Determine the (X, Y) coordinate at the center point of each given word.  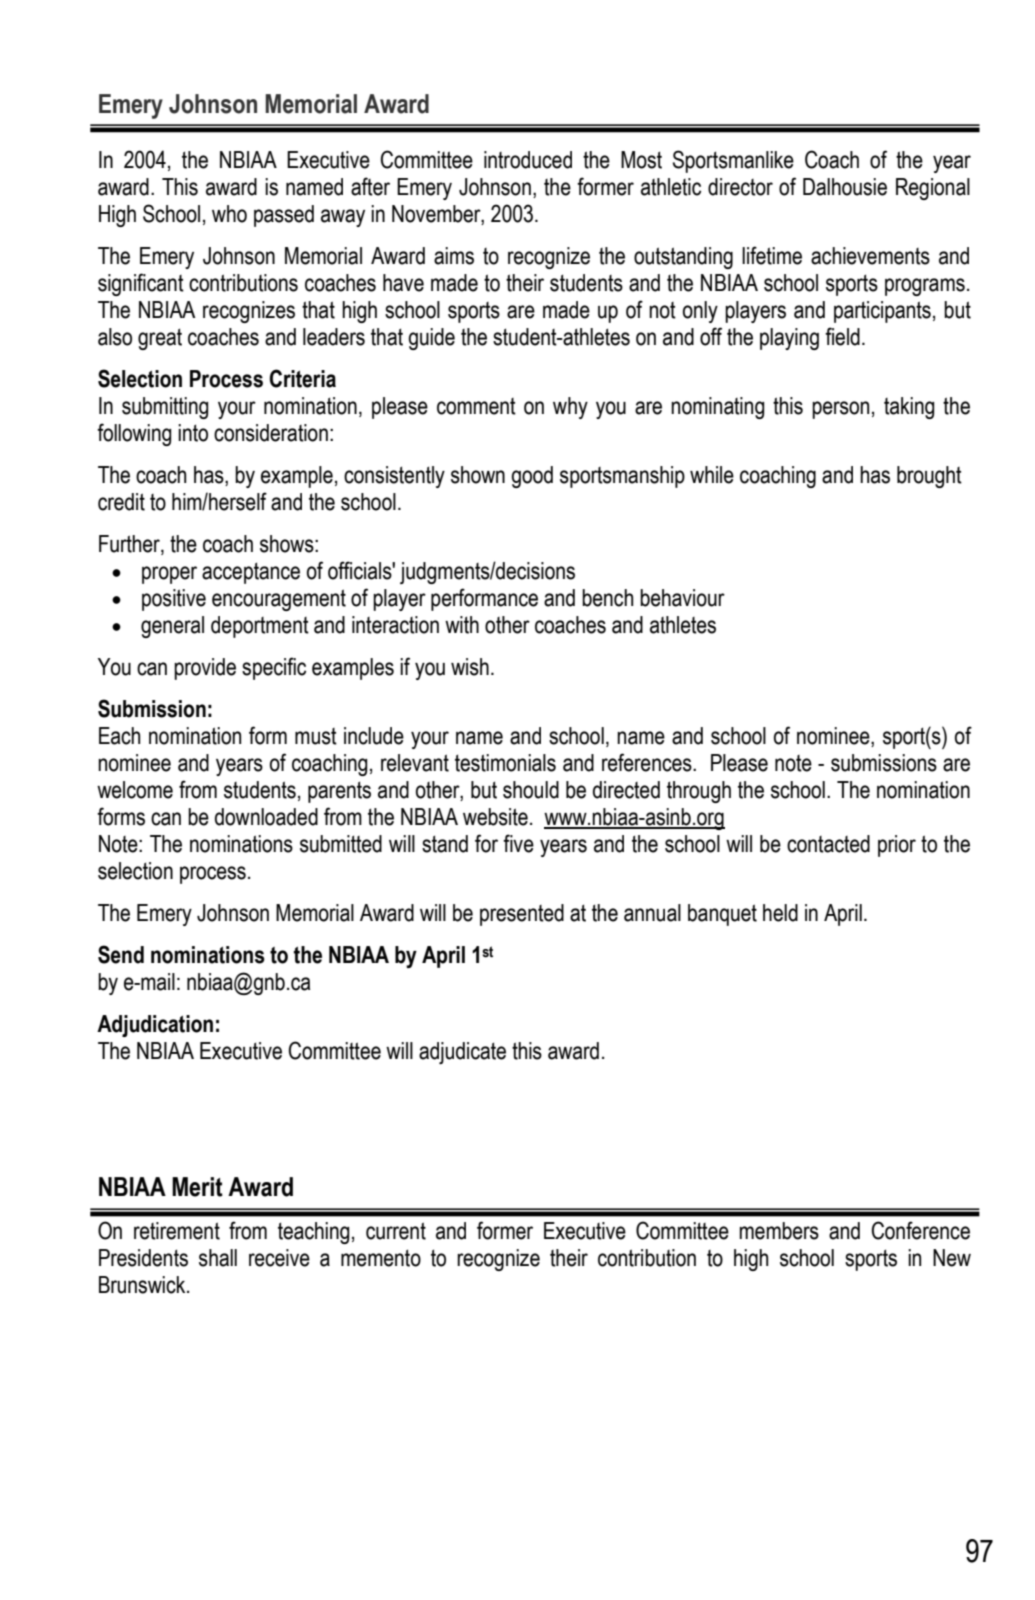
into (193, 433)
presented (522, 915)
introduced (528, 160)
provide (205, 669)
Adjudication (155, 1026)
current (396, 1231)
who (229, 214)
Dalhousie (845, 187)
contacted (828, 844)
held (780, 913)
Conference (920, 1230)
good (532, 477)
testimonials (505, 763)
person (840, 410)
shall (218, 1258)
